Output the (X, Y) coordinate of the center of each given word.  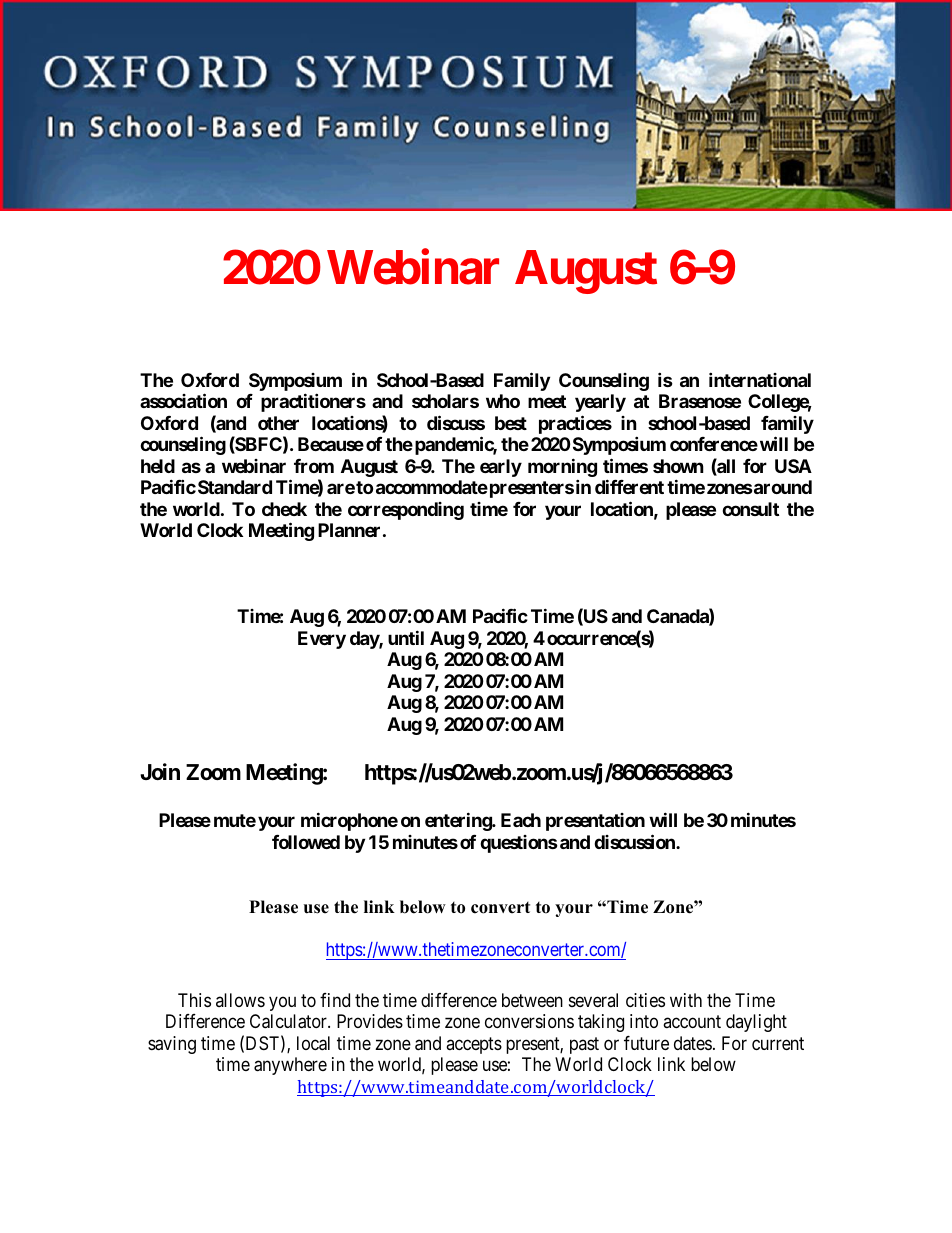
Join (160, 771)
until (406, 637)
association (183, 400)
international (760, 379)
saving (172, 1045)
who (503, 401)
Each (521, 820)
